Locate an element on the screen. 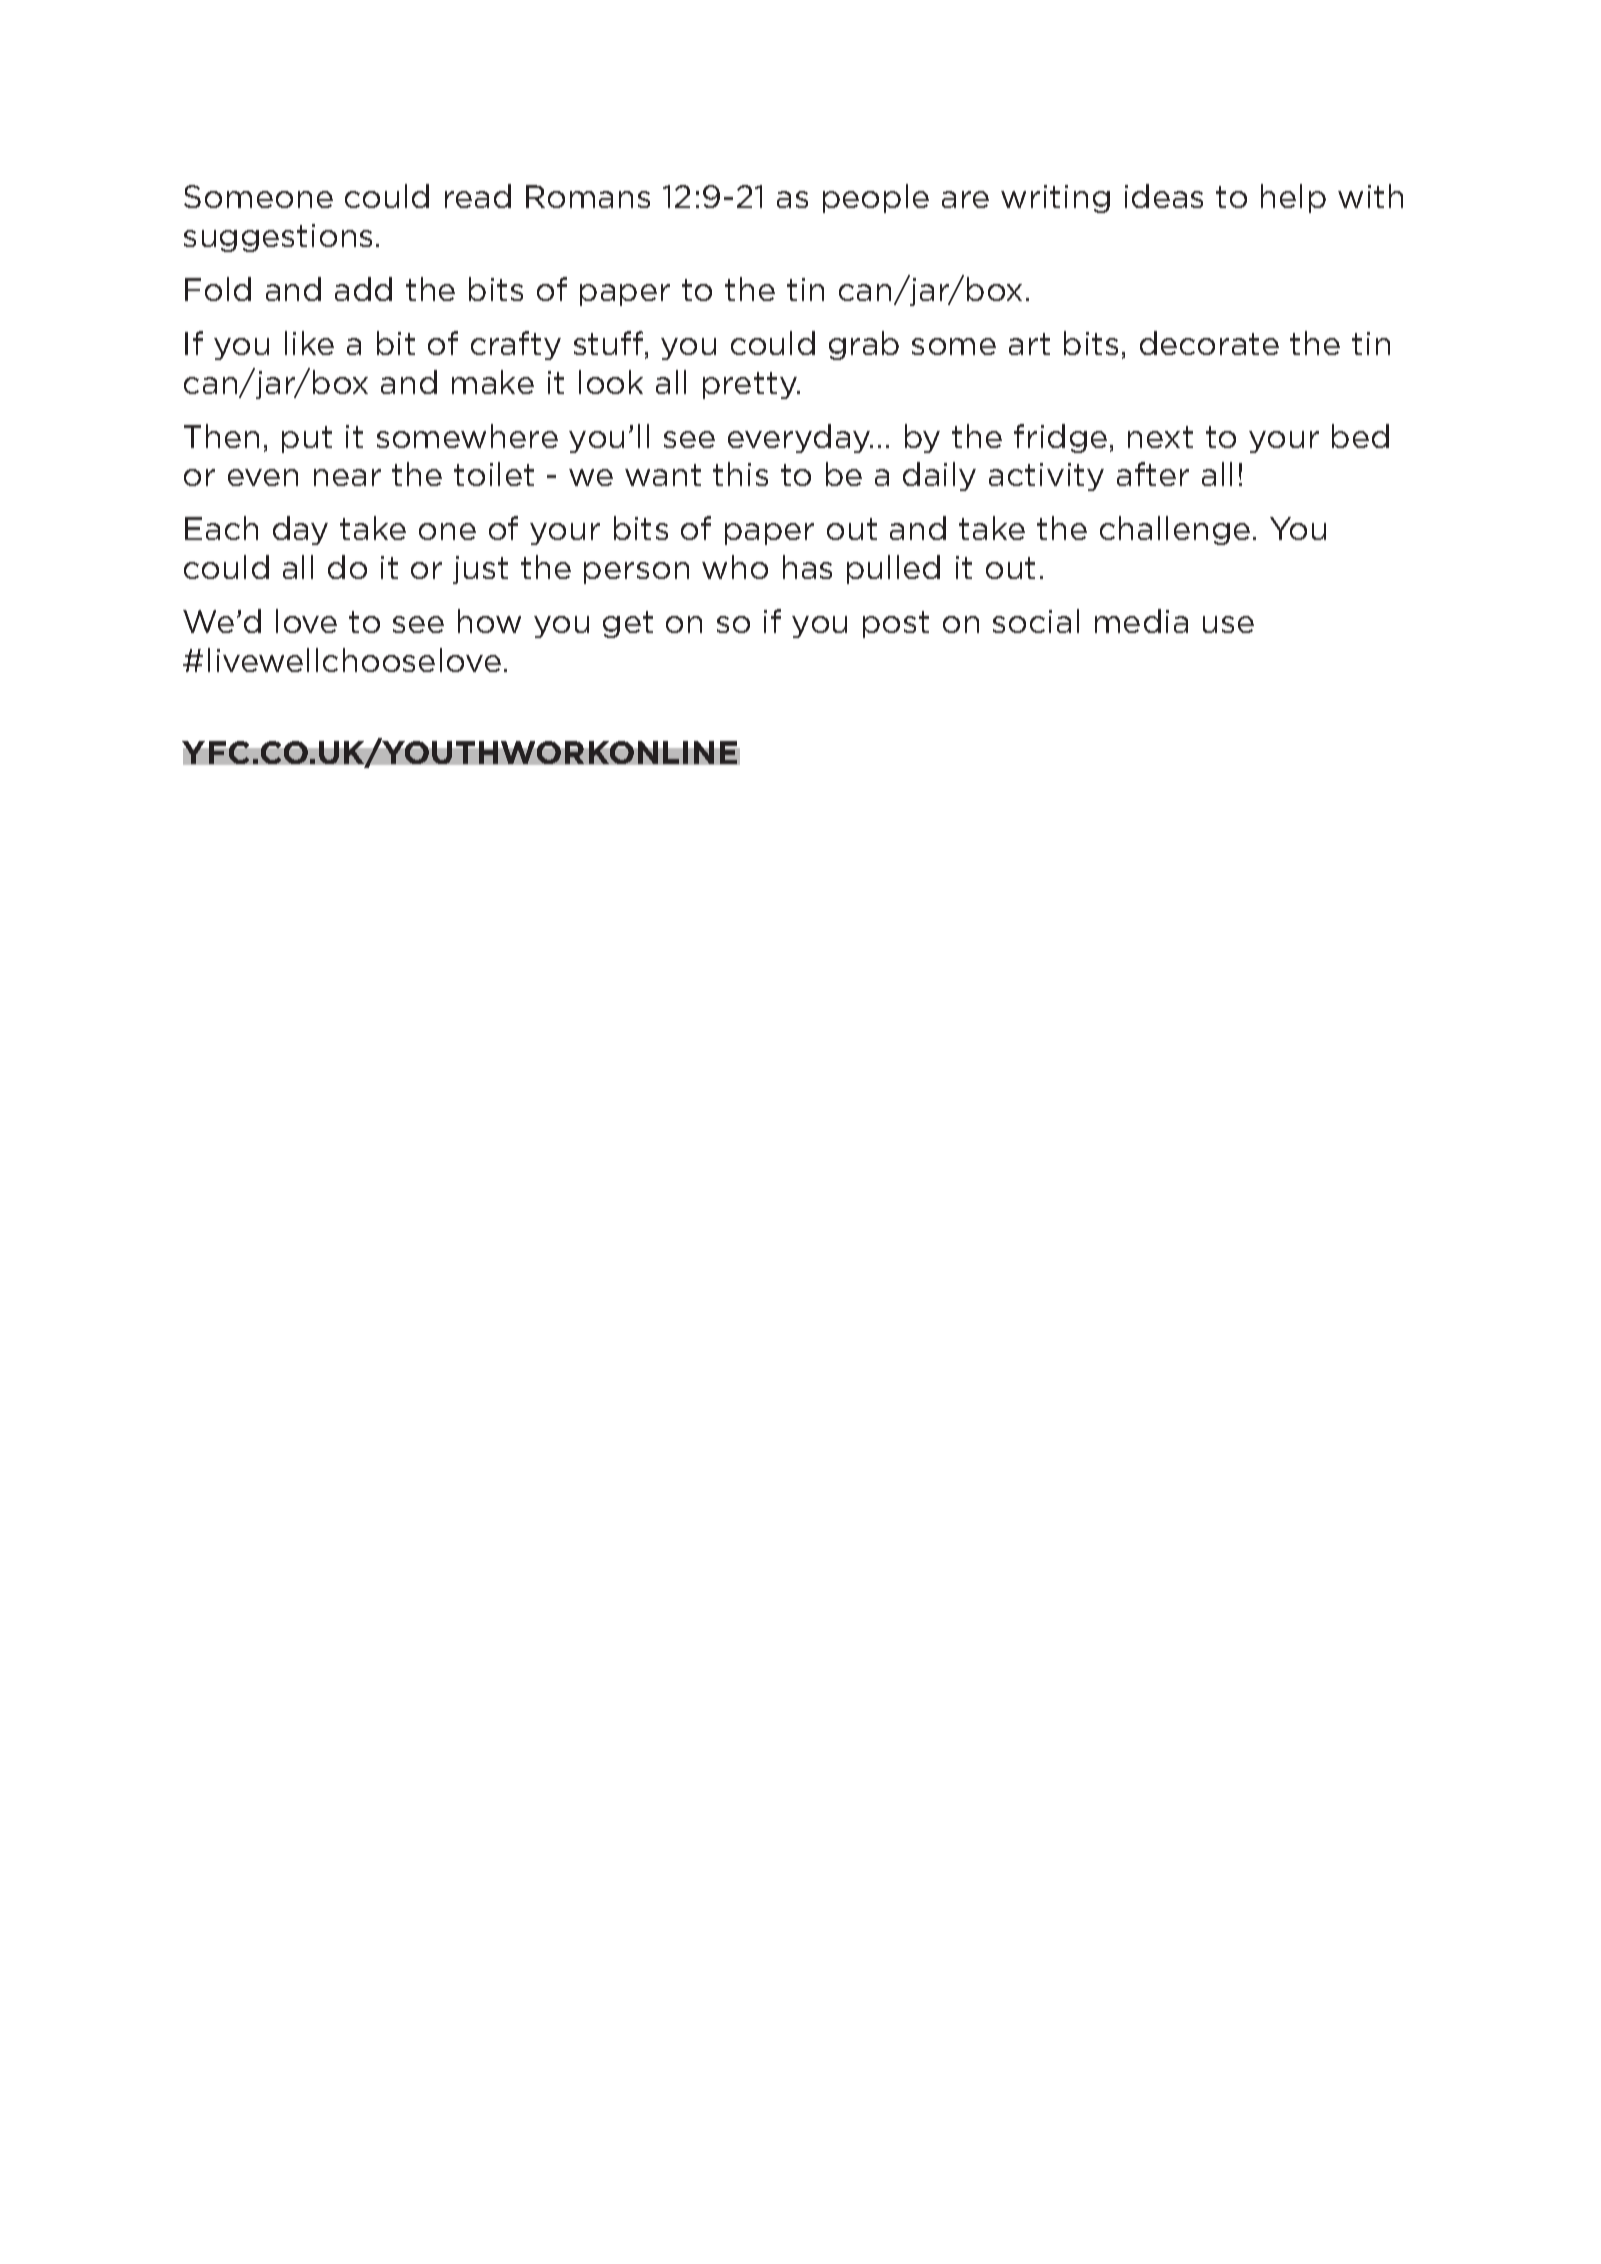 The width and height of the screenshot is (1601, 2264). use is located at coordinates (1228, 624).
